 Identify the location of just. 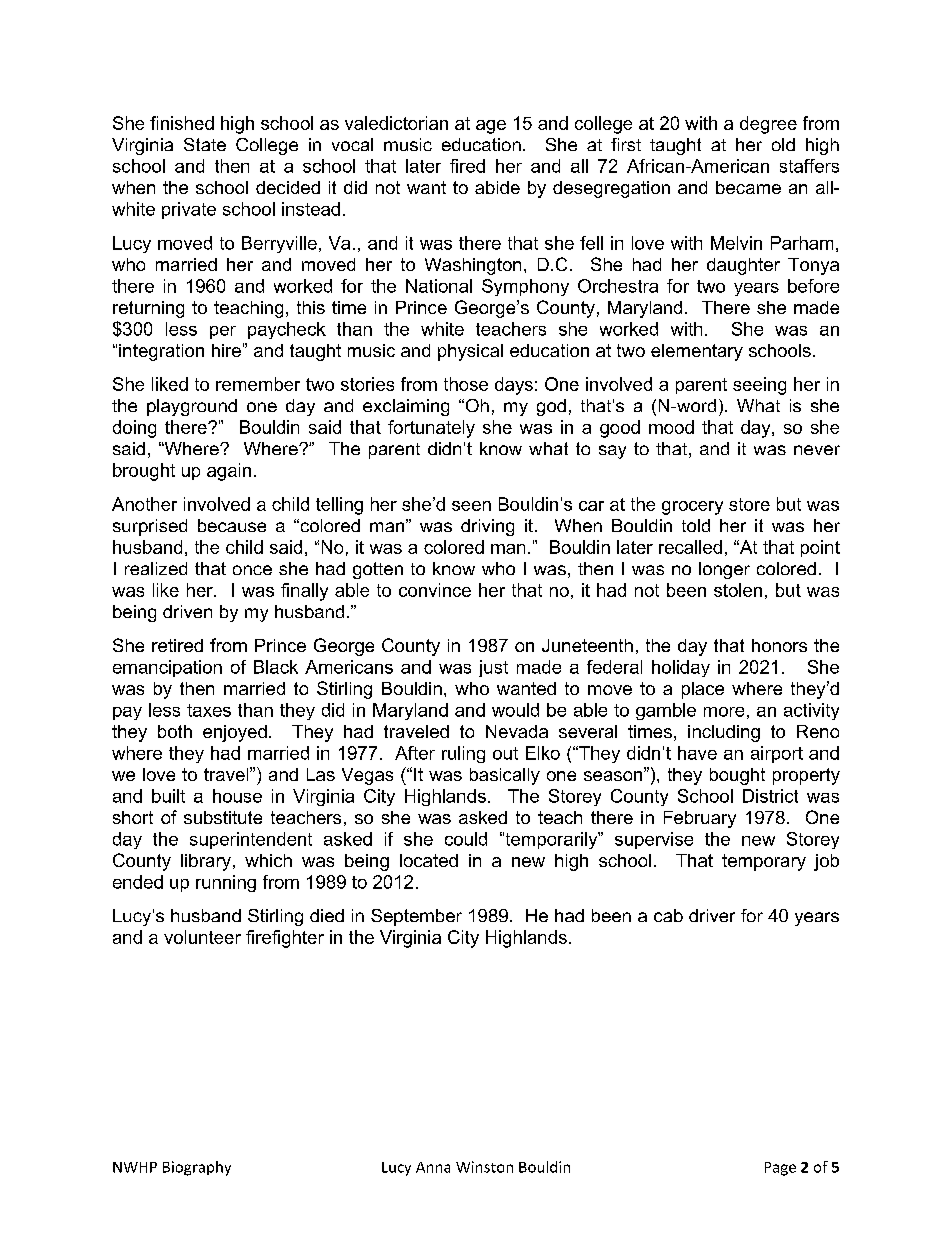
(493, 668).
